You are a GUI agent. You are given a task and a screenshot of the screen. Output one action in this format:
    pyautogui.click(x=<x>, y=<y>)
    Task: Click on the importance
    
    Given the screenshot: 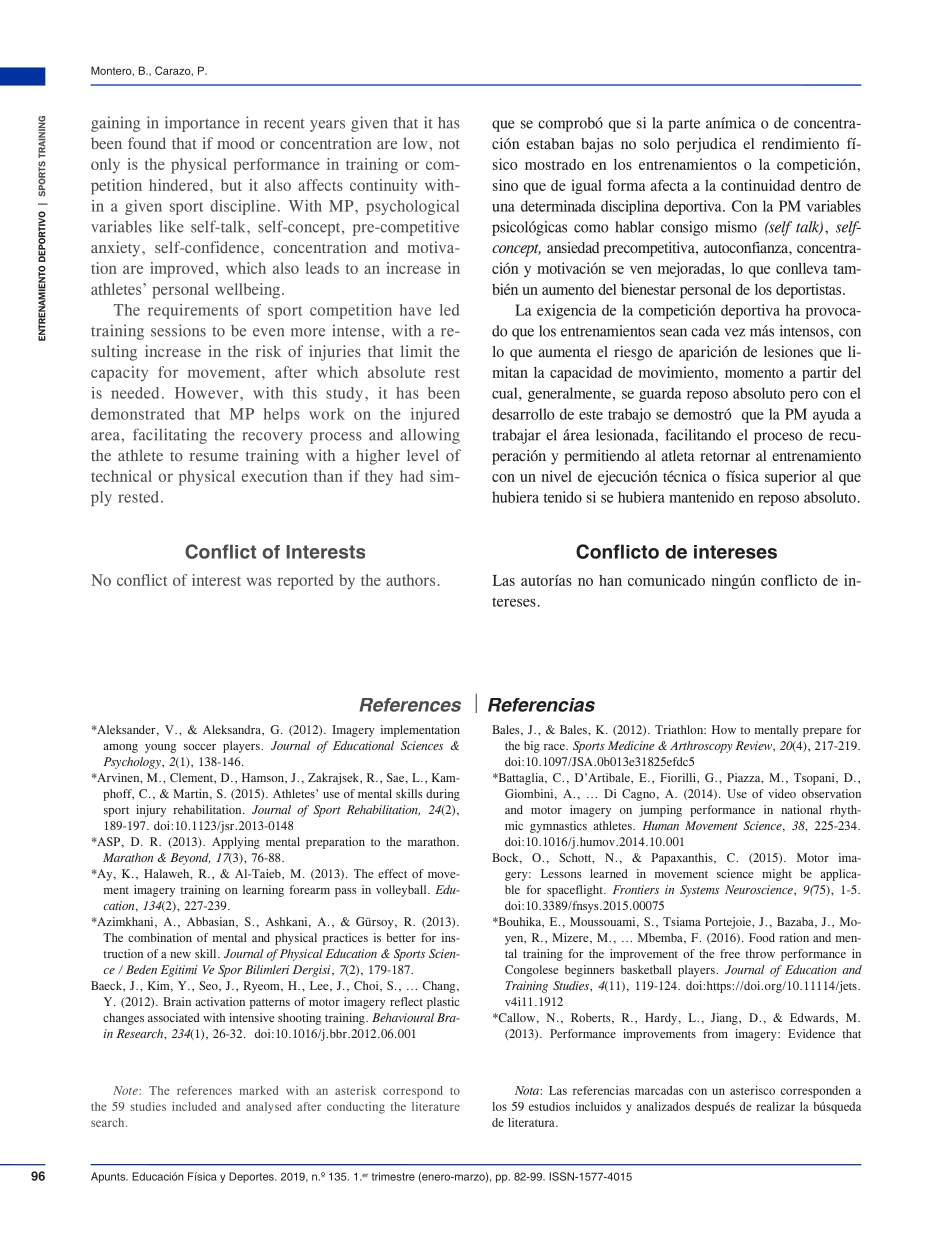 What is the action you would take?
    pyautogui.click(x=202, y=124)
